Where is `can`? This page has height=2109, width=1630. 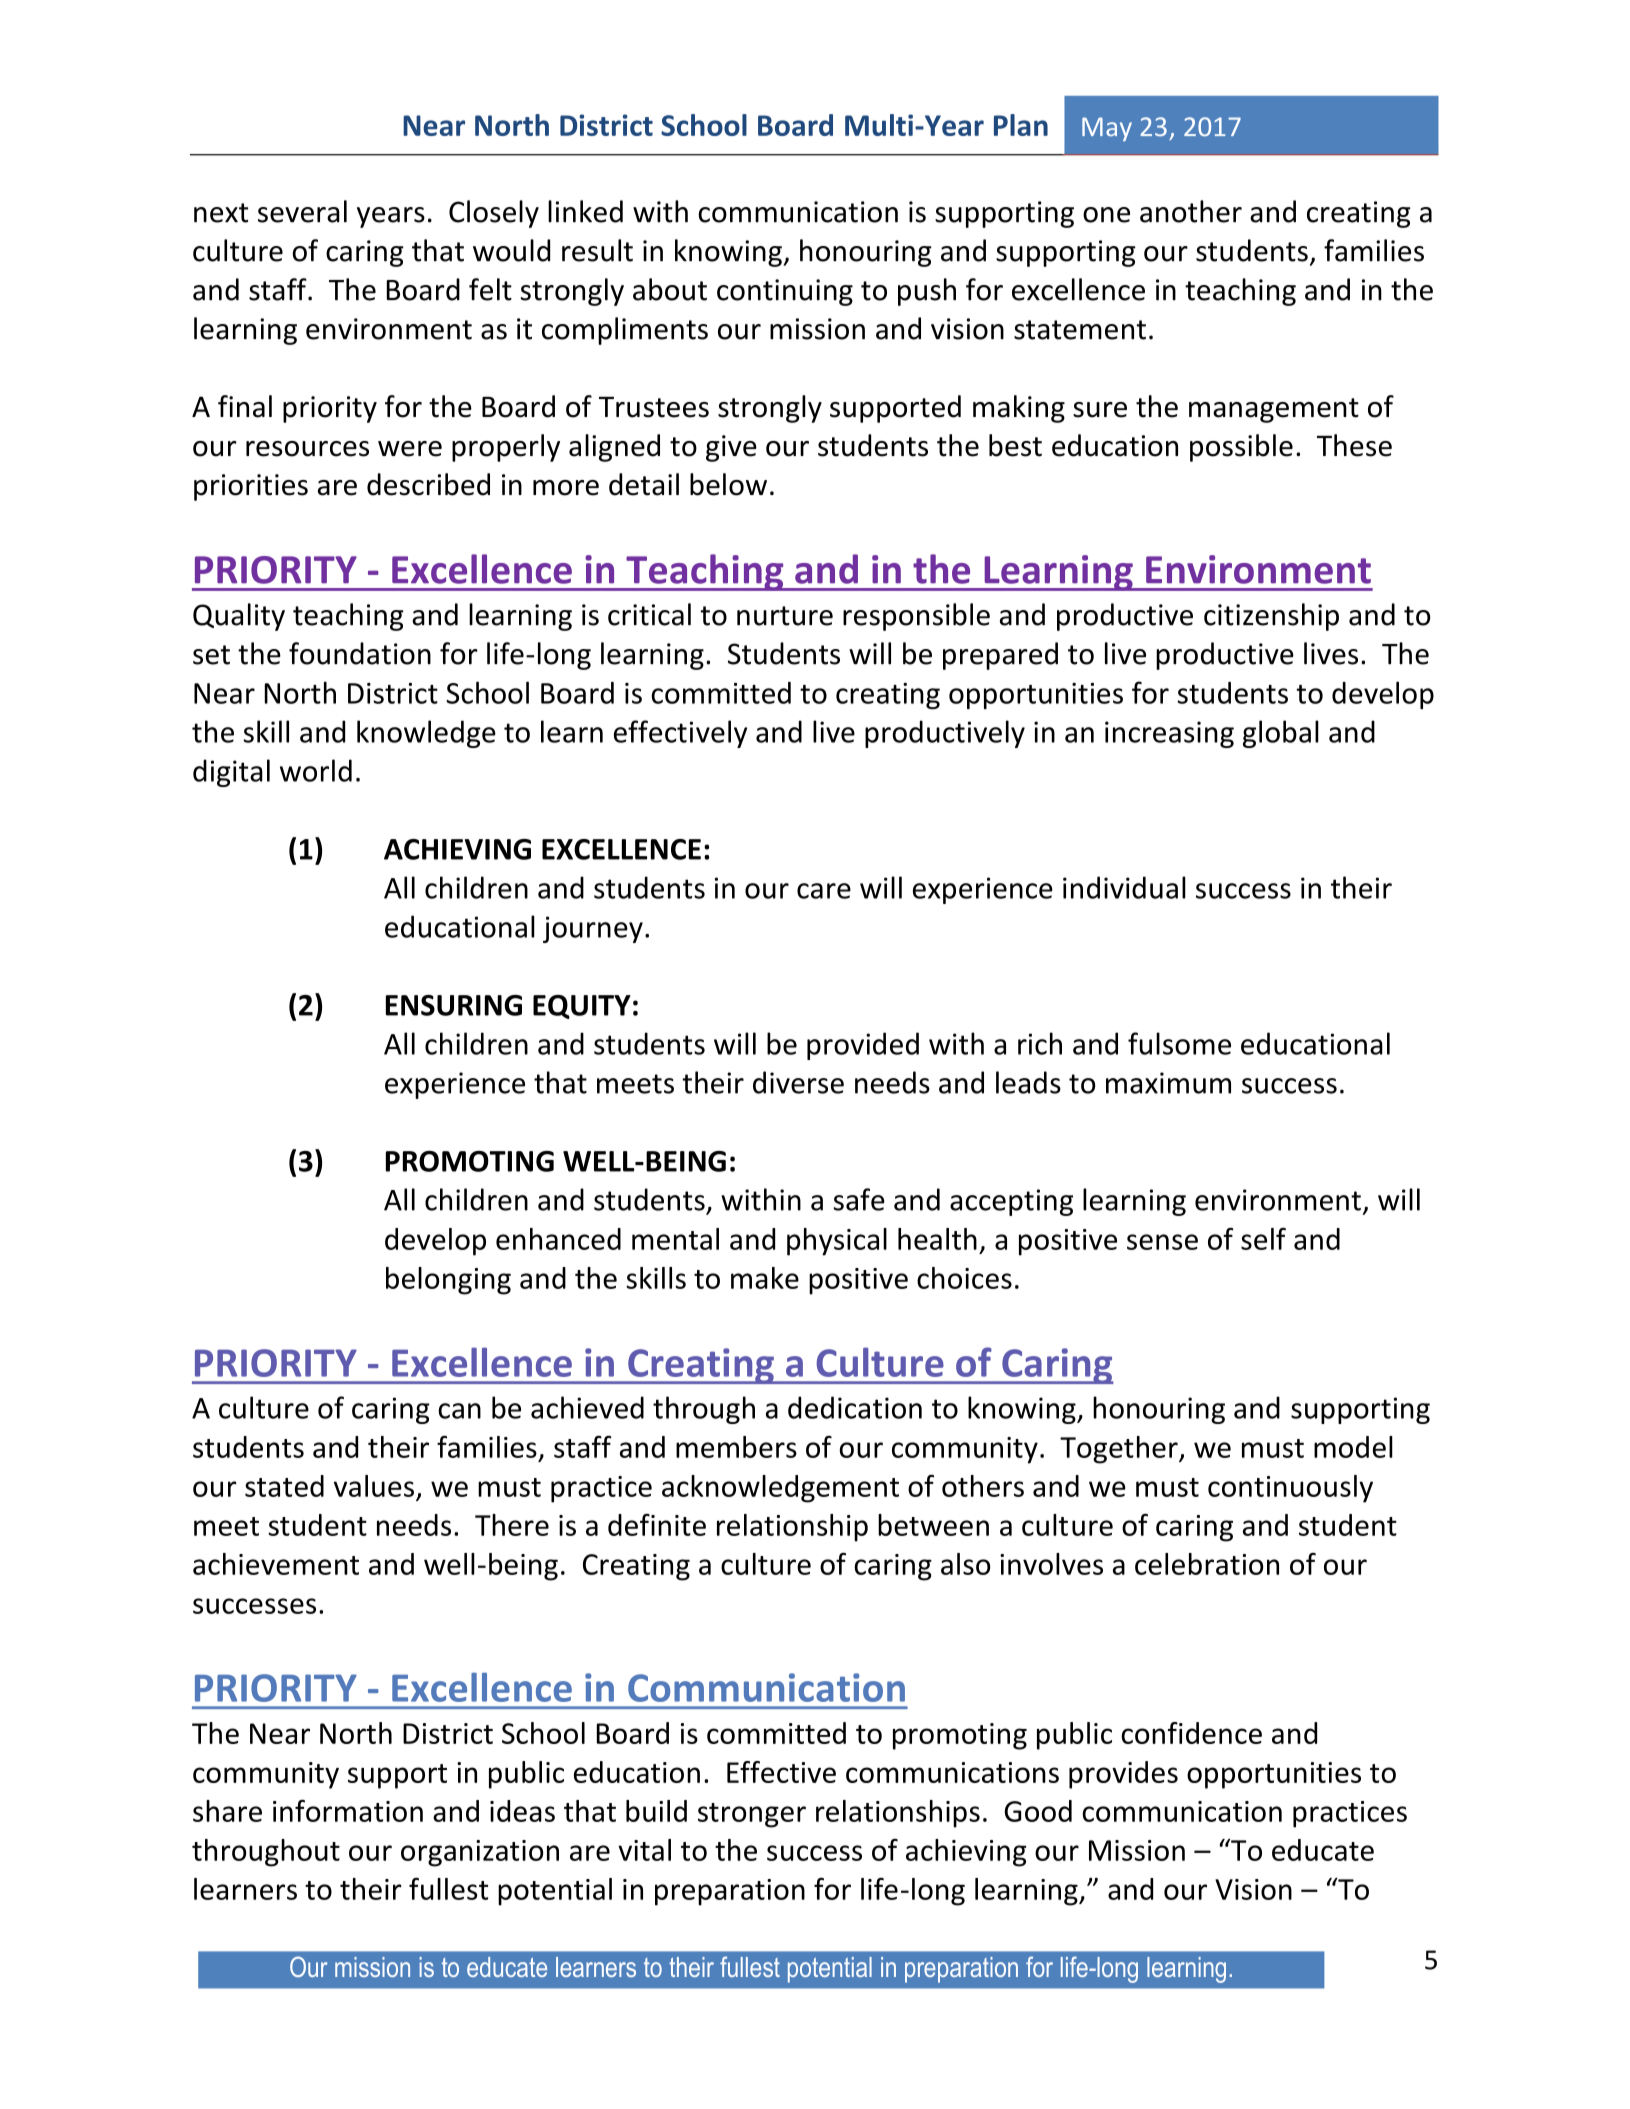 can is located at coordinates (459, 1411).
